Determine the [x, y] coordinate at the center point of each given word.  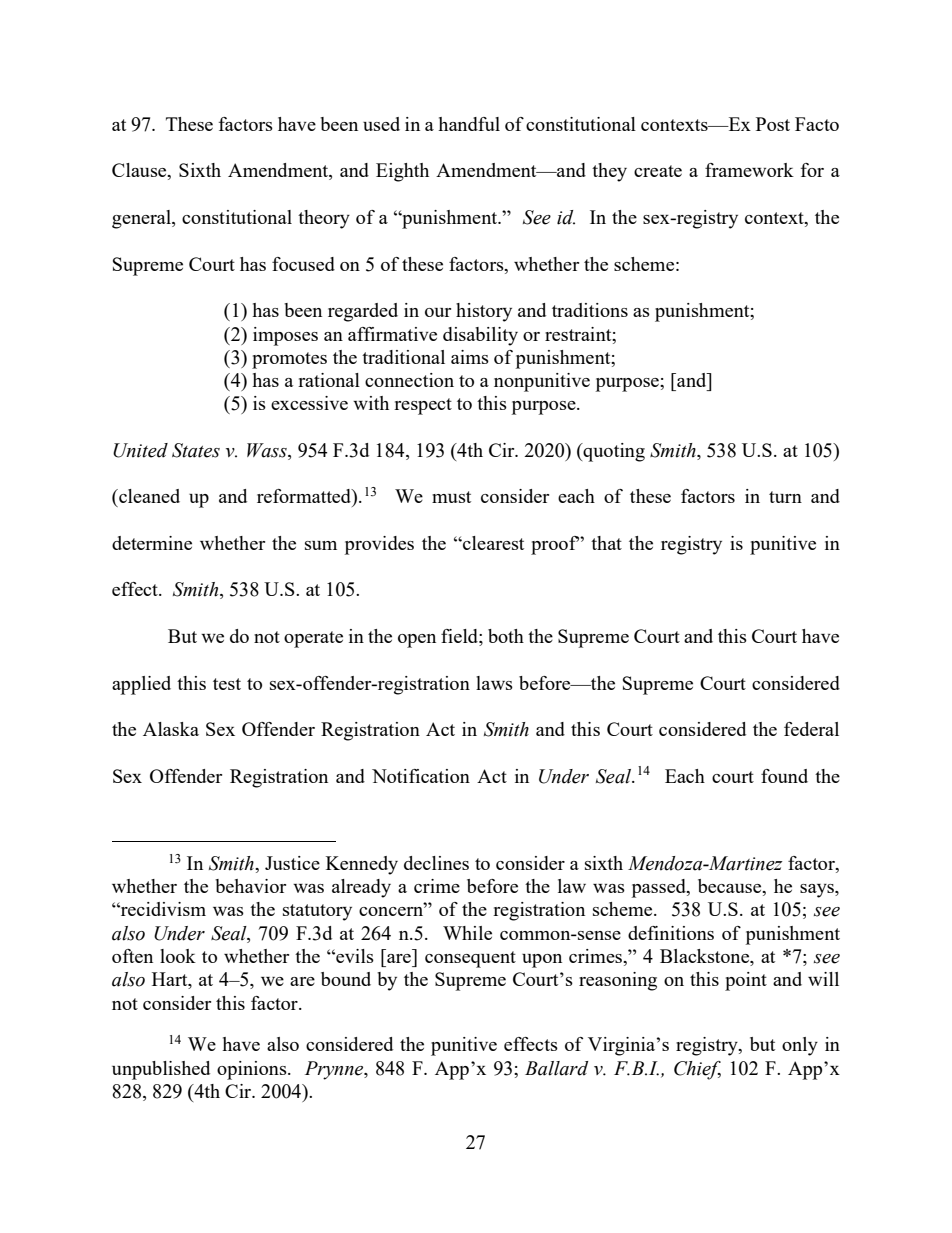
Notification [421, 776]
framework [749, 170]
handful [469, 124]
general [142, 219]
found [784, 776]
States [196, 450]
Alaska [171, 729]
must [451, 497]
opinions [253, 1070]
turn [785, 497]
